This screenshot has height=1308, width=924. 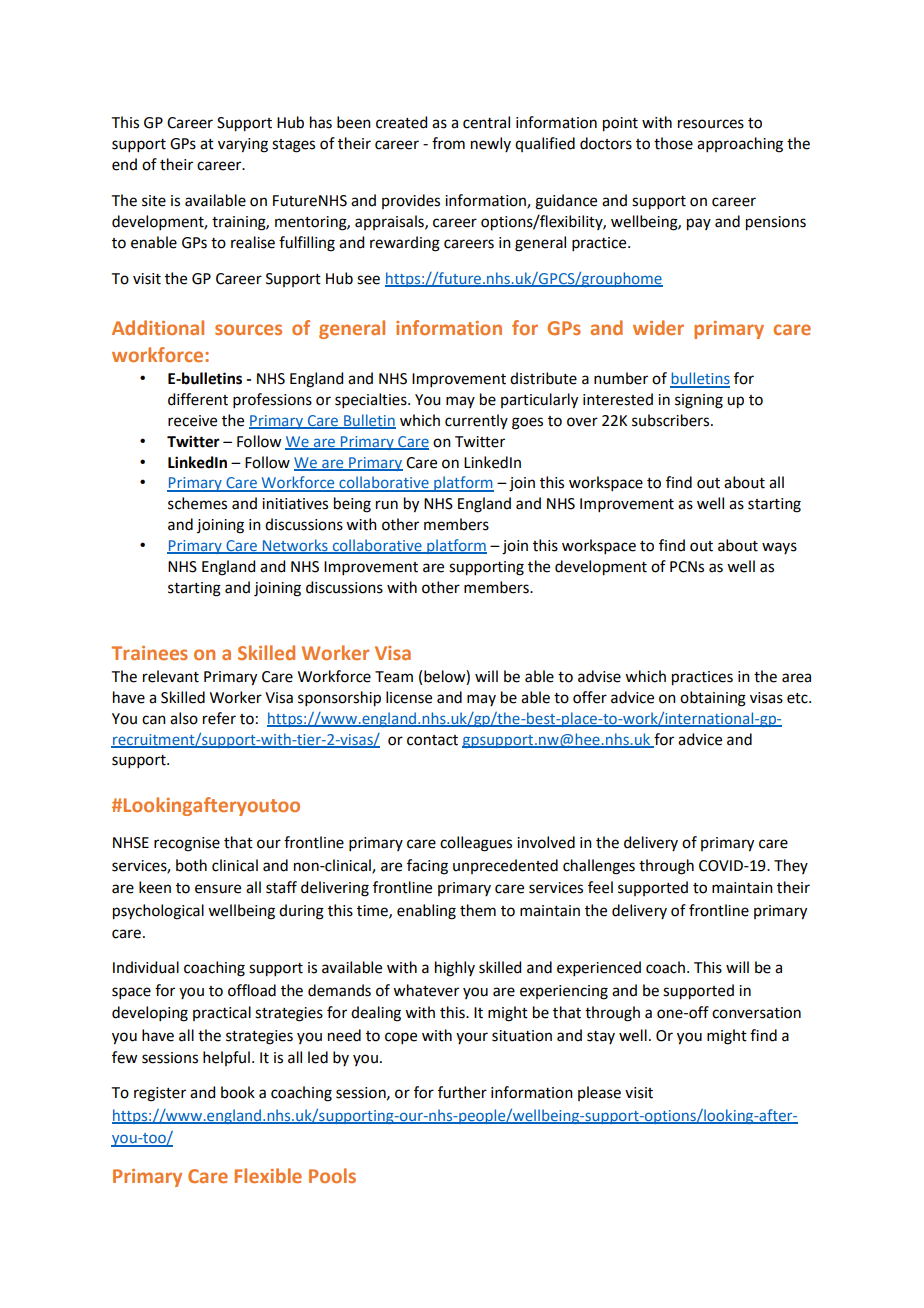 I want to click on approaching, so click(x=740, y=145).
